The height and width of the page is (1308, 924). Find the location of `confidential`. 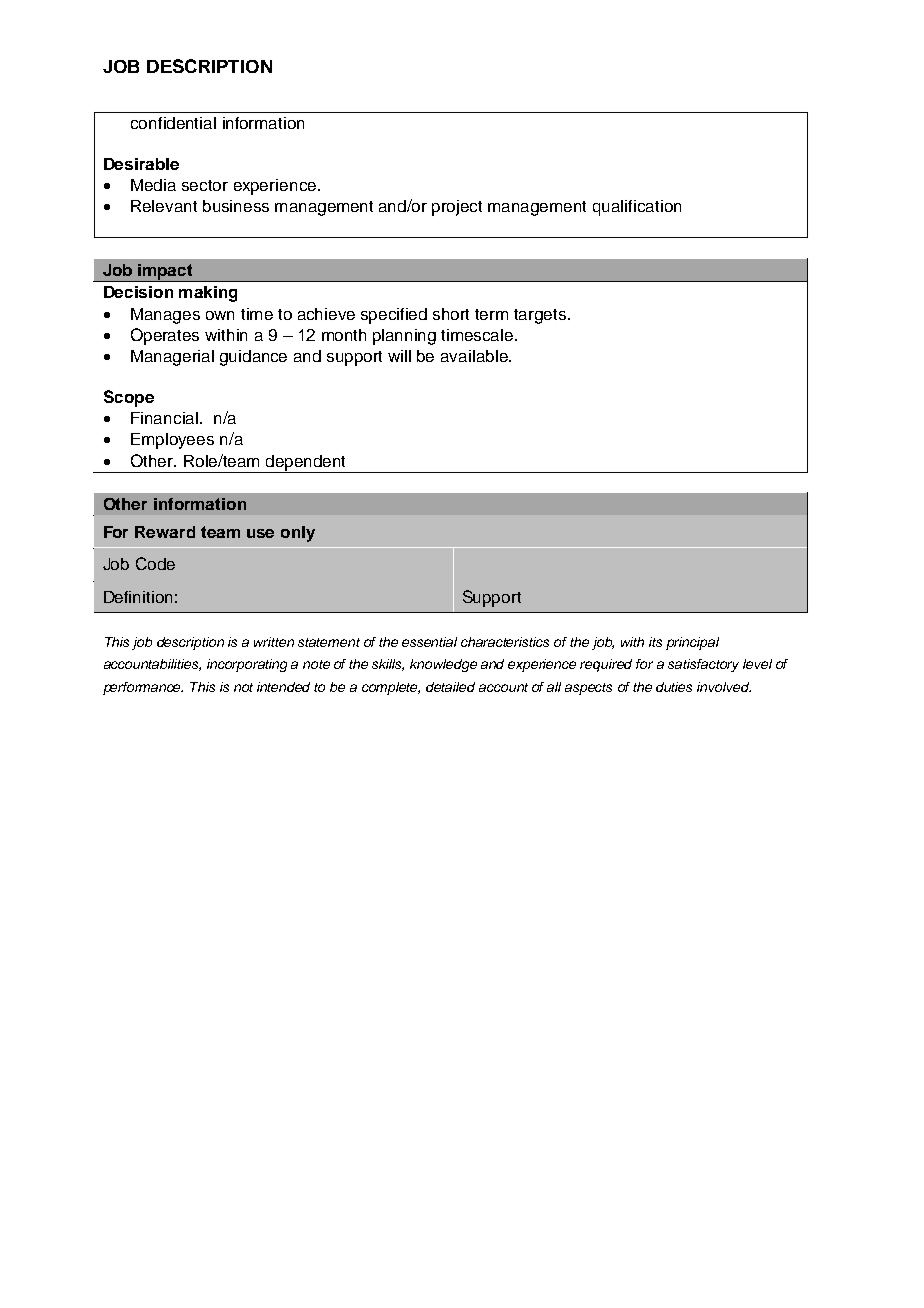

confidential is located at coordinates (173, 123).
